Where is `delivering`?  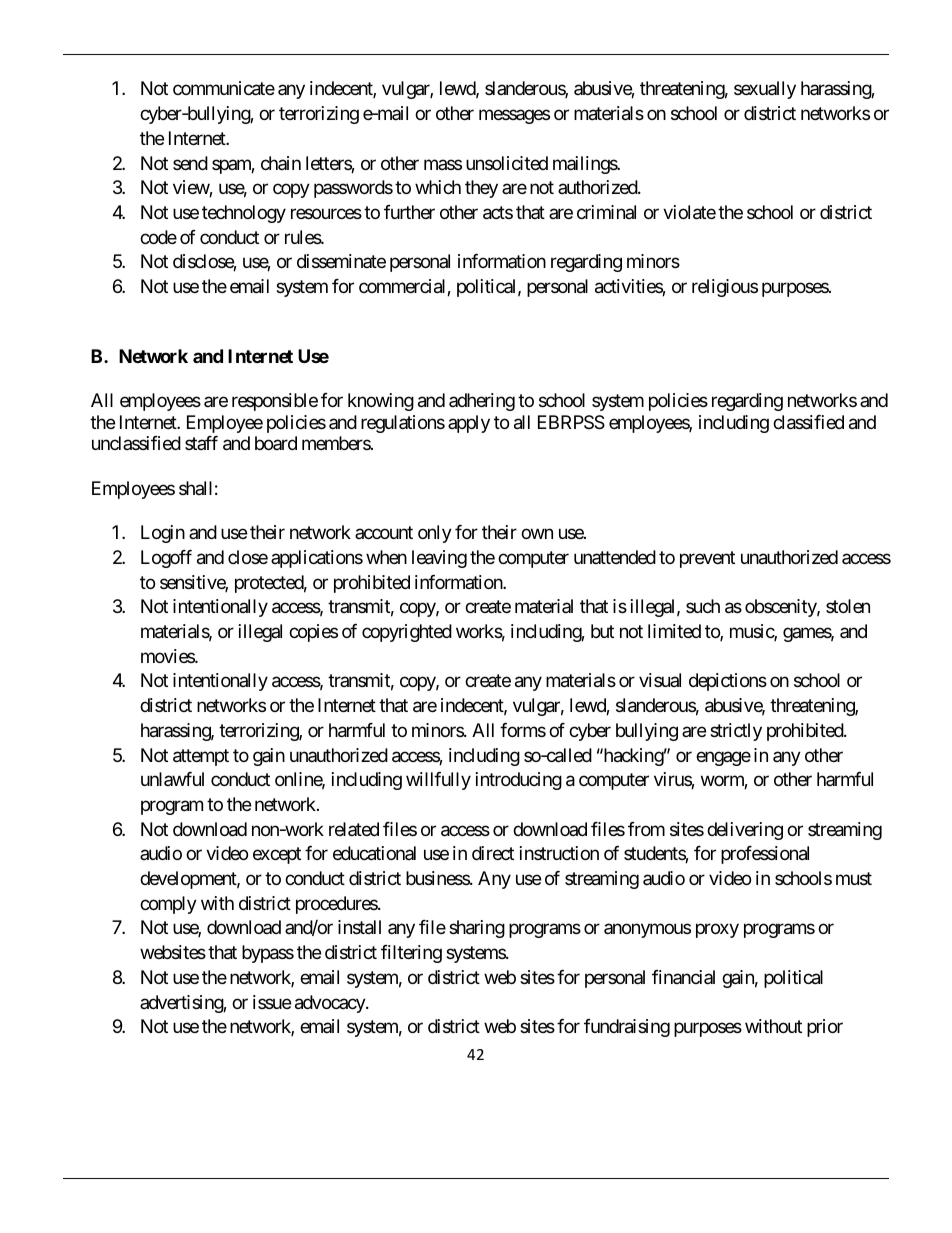 delivering is located at coordinates (745, 831).
